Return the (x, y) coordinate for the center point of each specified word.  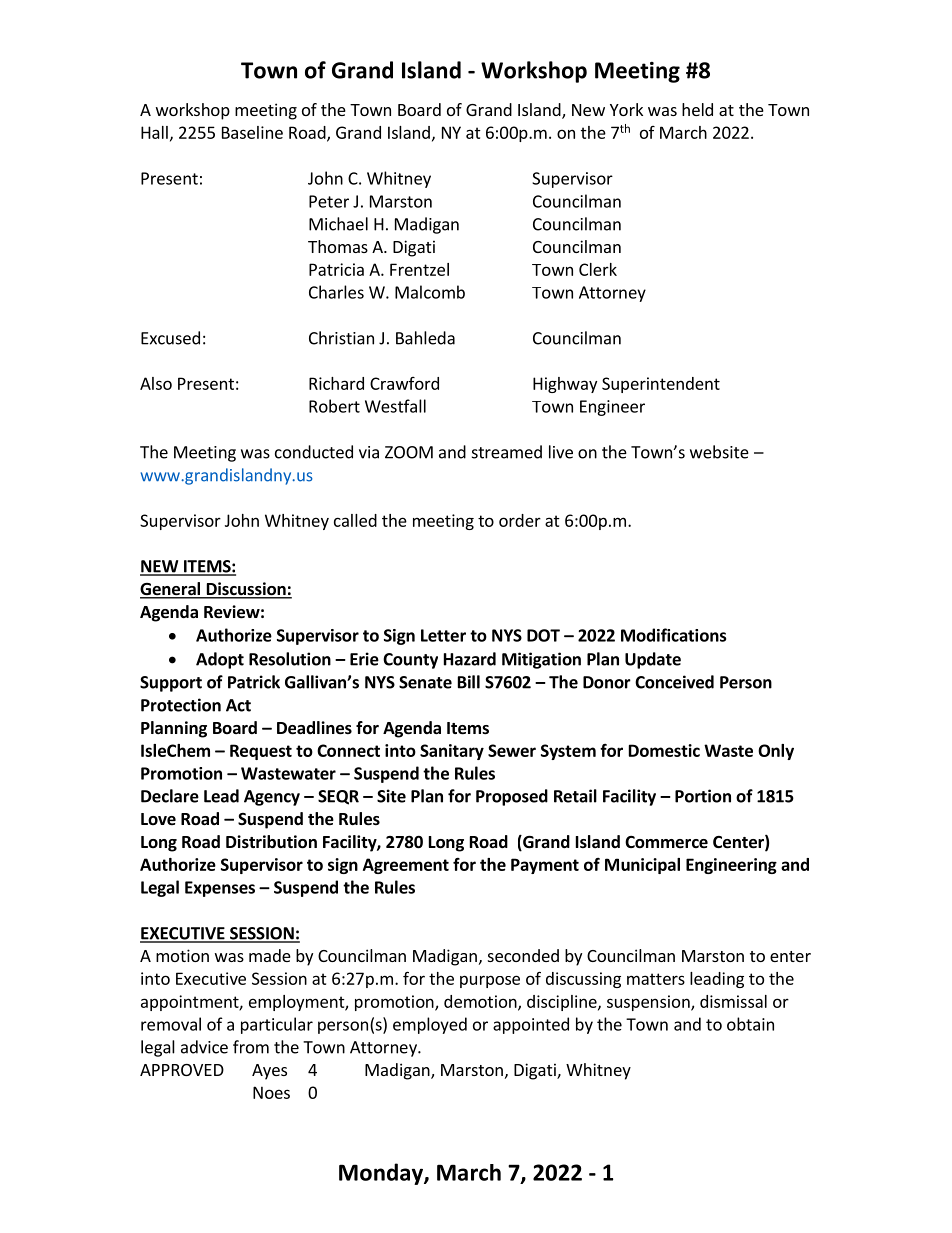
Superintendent (661, 385)
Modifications (673, 635)
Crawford (404, 383)
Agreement (406, 866)
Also (156, 383)
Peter (329, 201)
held (697, 109)
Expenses (220, 889)
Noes (271, 1092)
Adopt (220, 660)
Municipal (642, 866)
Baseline (252, 132)
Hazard (470, 659)
